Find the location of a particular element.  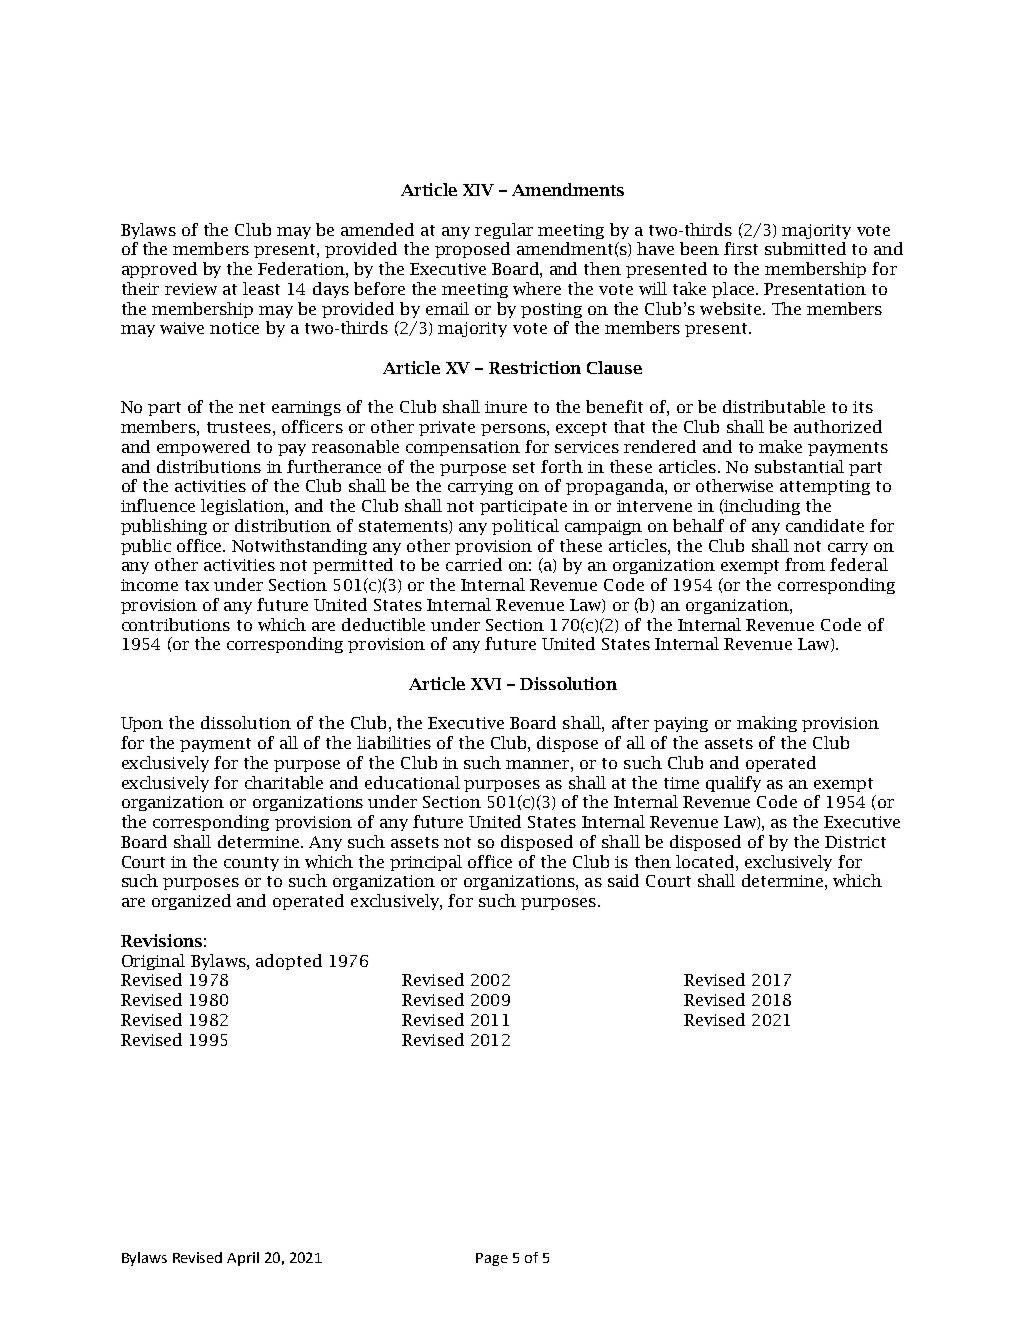

XVI is located at coordinates (486, 684).
